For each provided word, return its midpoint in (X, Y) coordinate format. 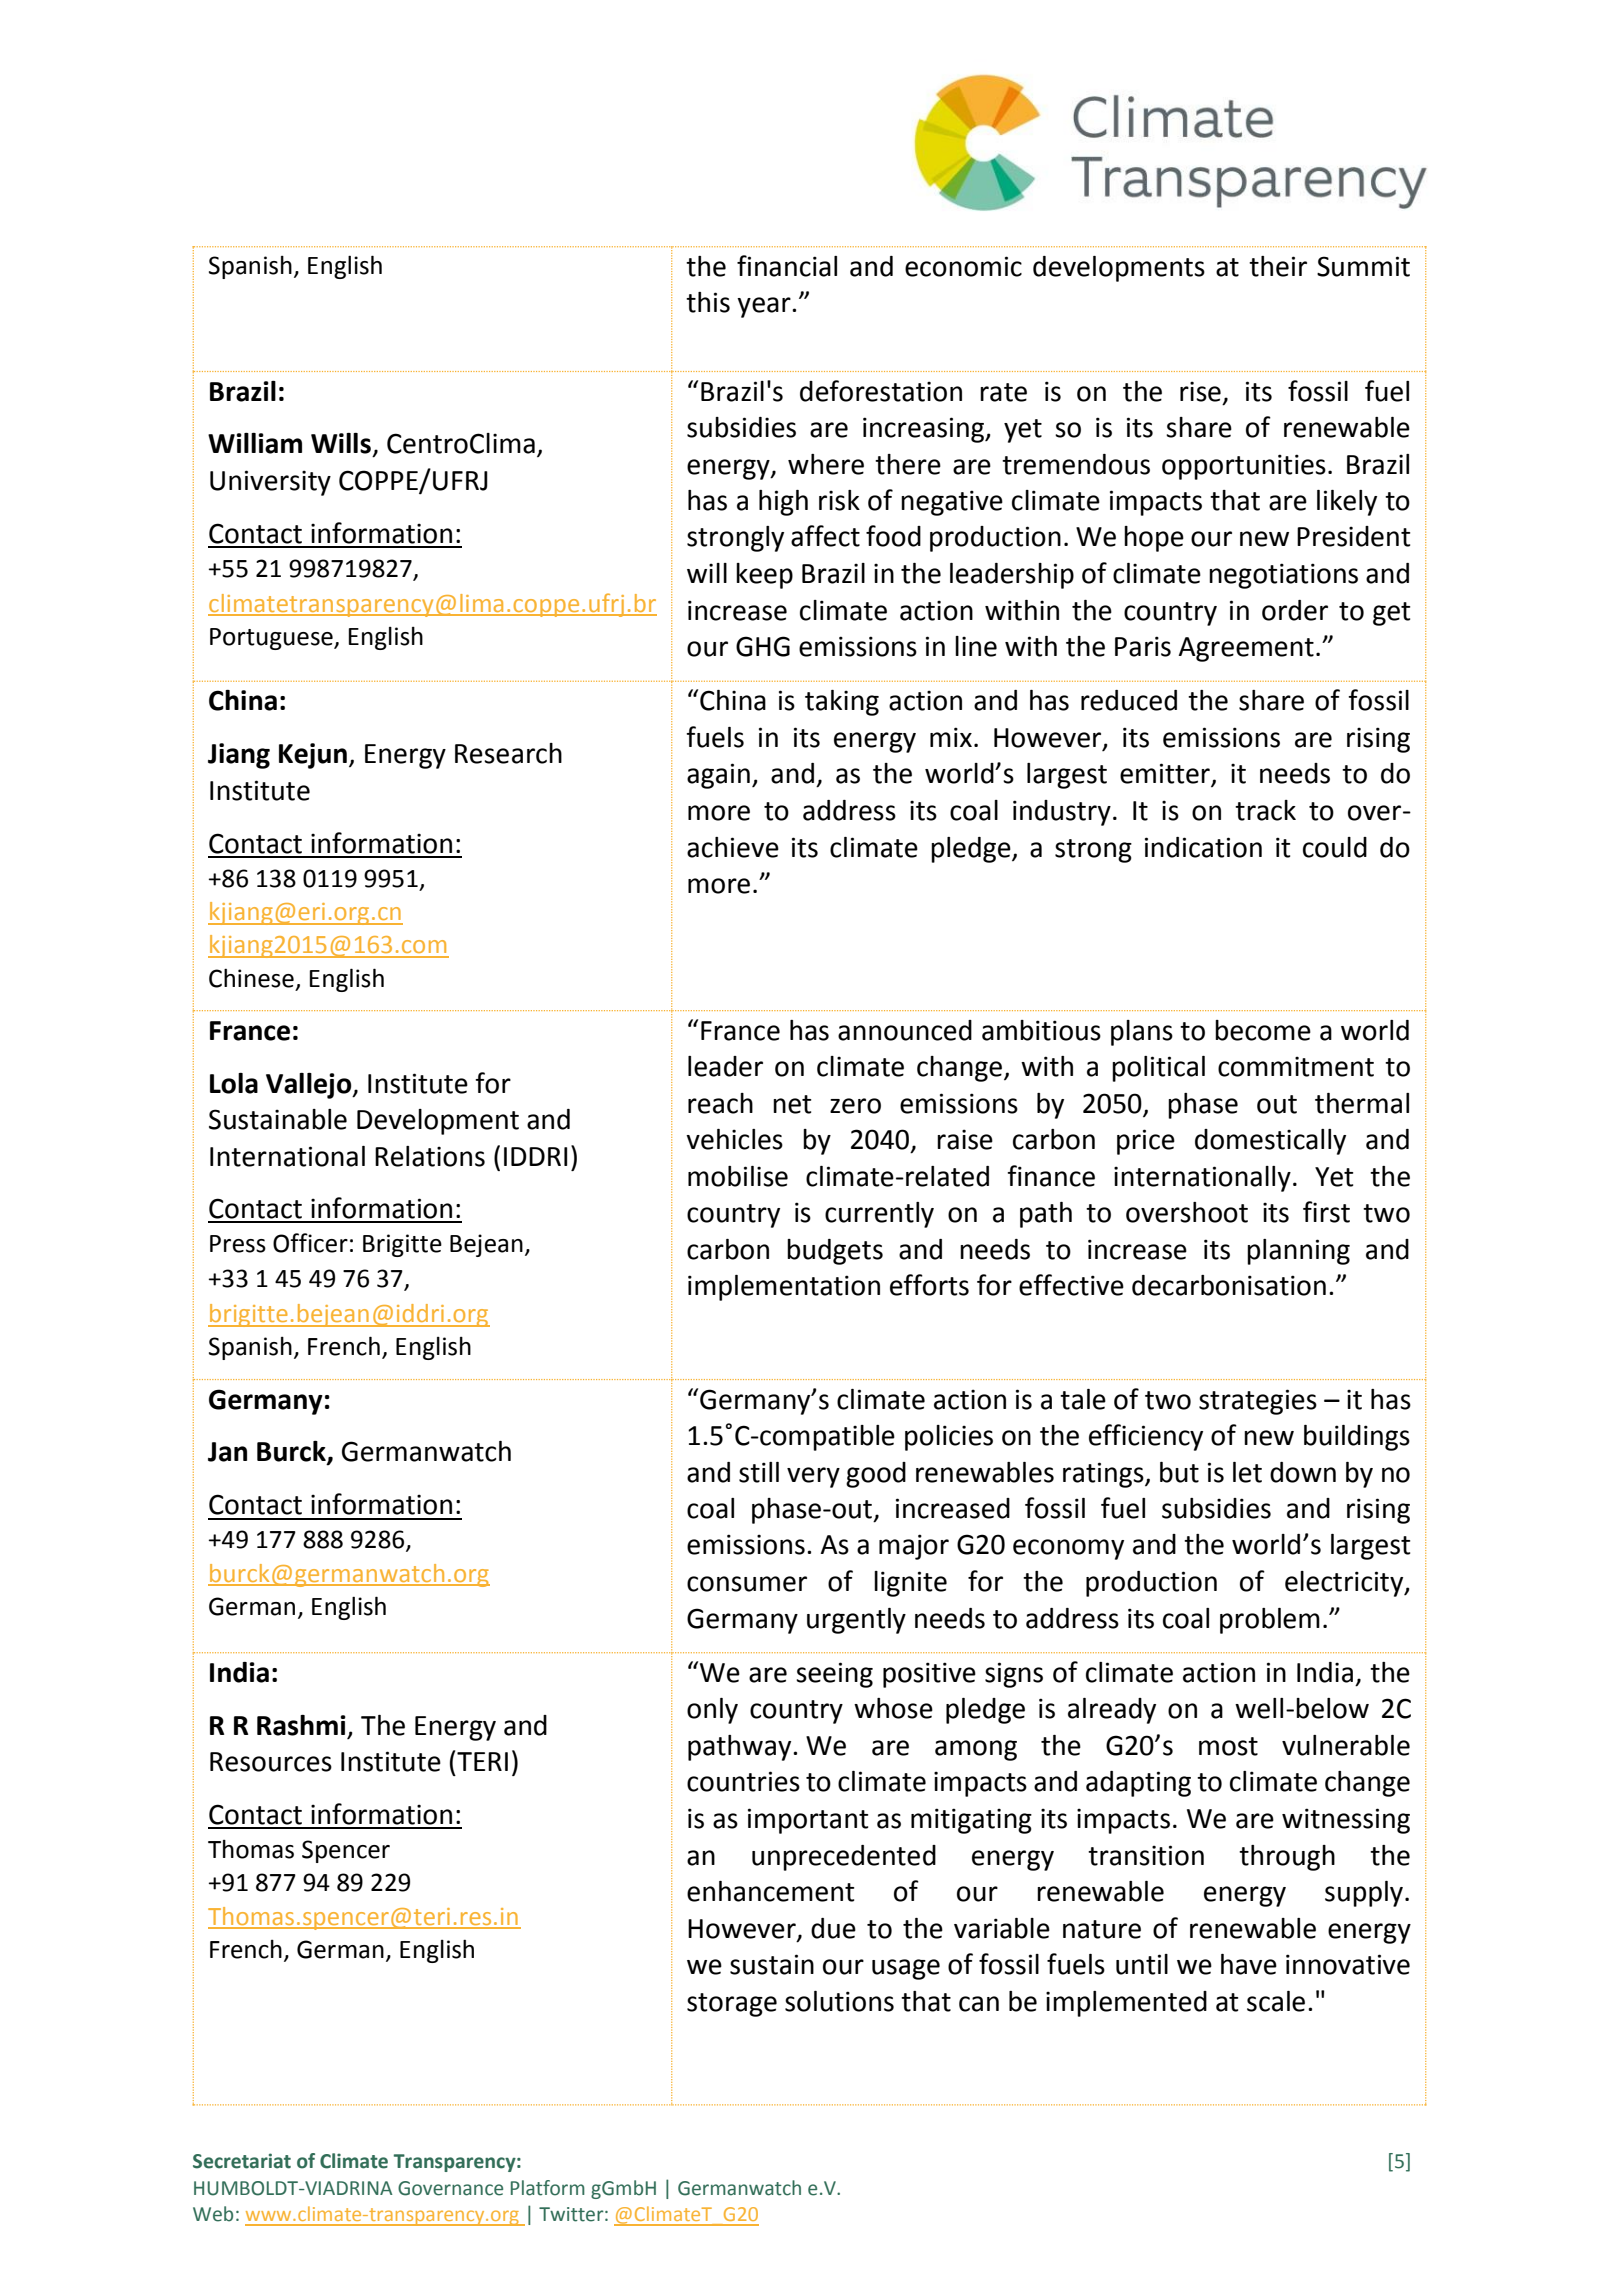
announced (905, 1030)
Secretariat (242, 2161)
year (765, 307)
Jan (227, 1452)
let (1247, 1472)
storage (732, 2005)
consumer (747, 1584)
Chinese (251, 978)
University (270, 483)
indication (1203, 847)
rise (1200, 391)
